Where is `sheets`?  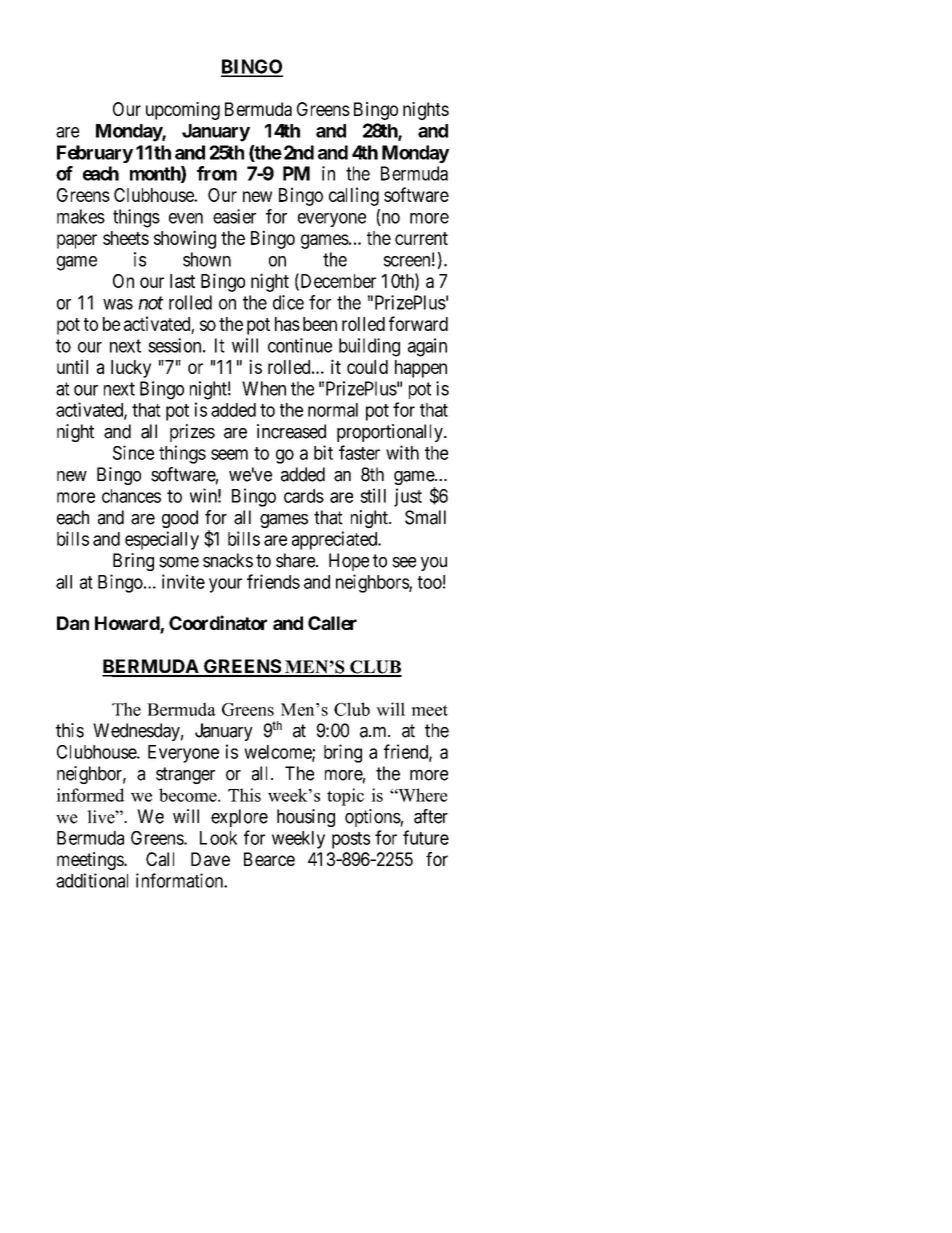
sheets is located at coordinates (126, 238).
